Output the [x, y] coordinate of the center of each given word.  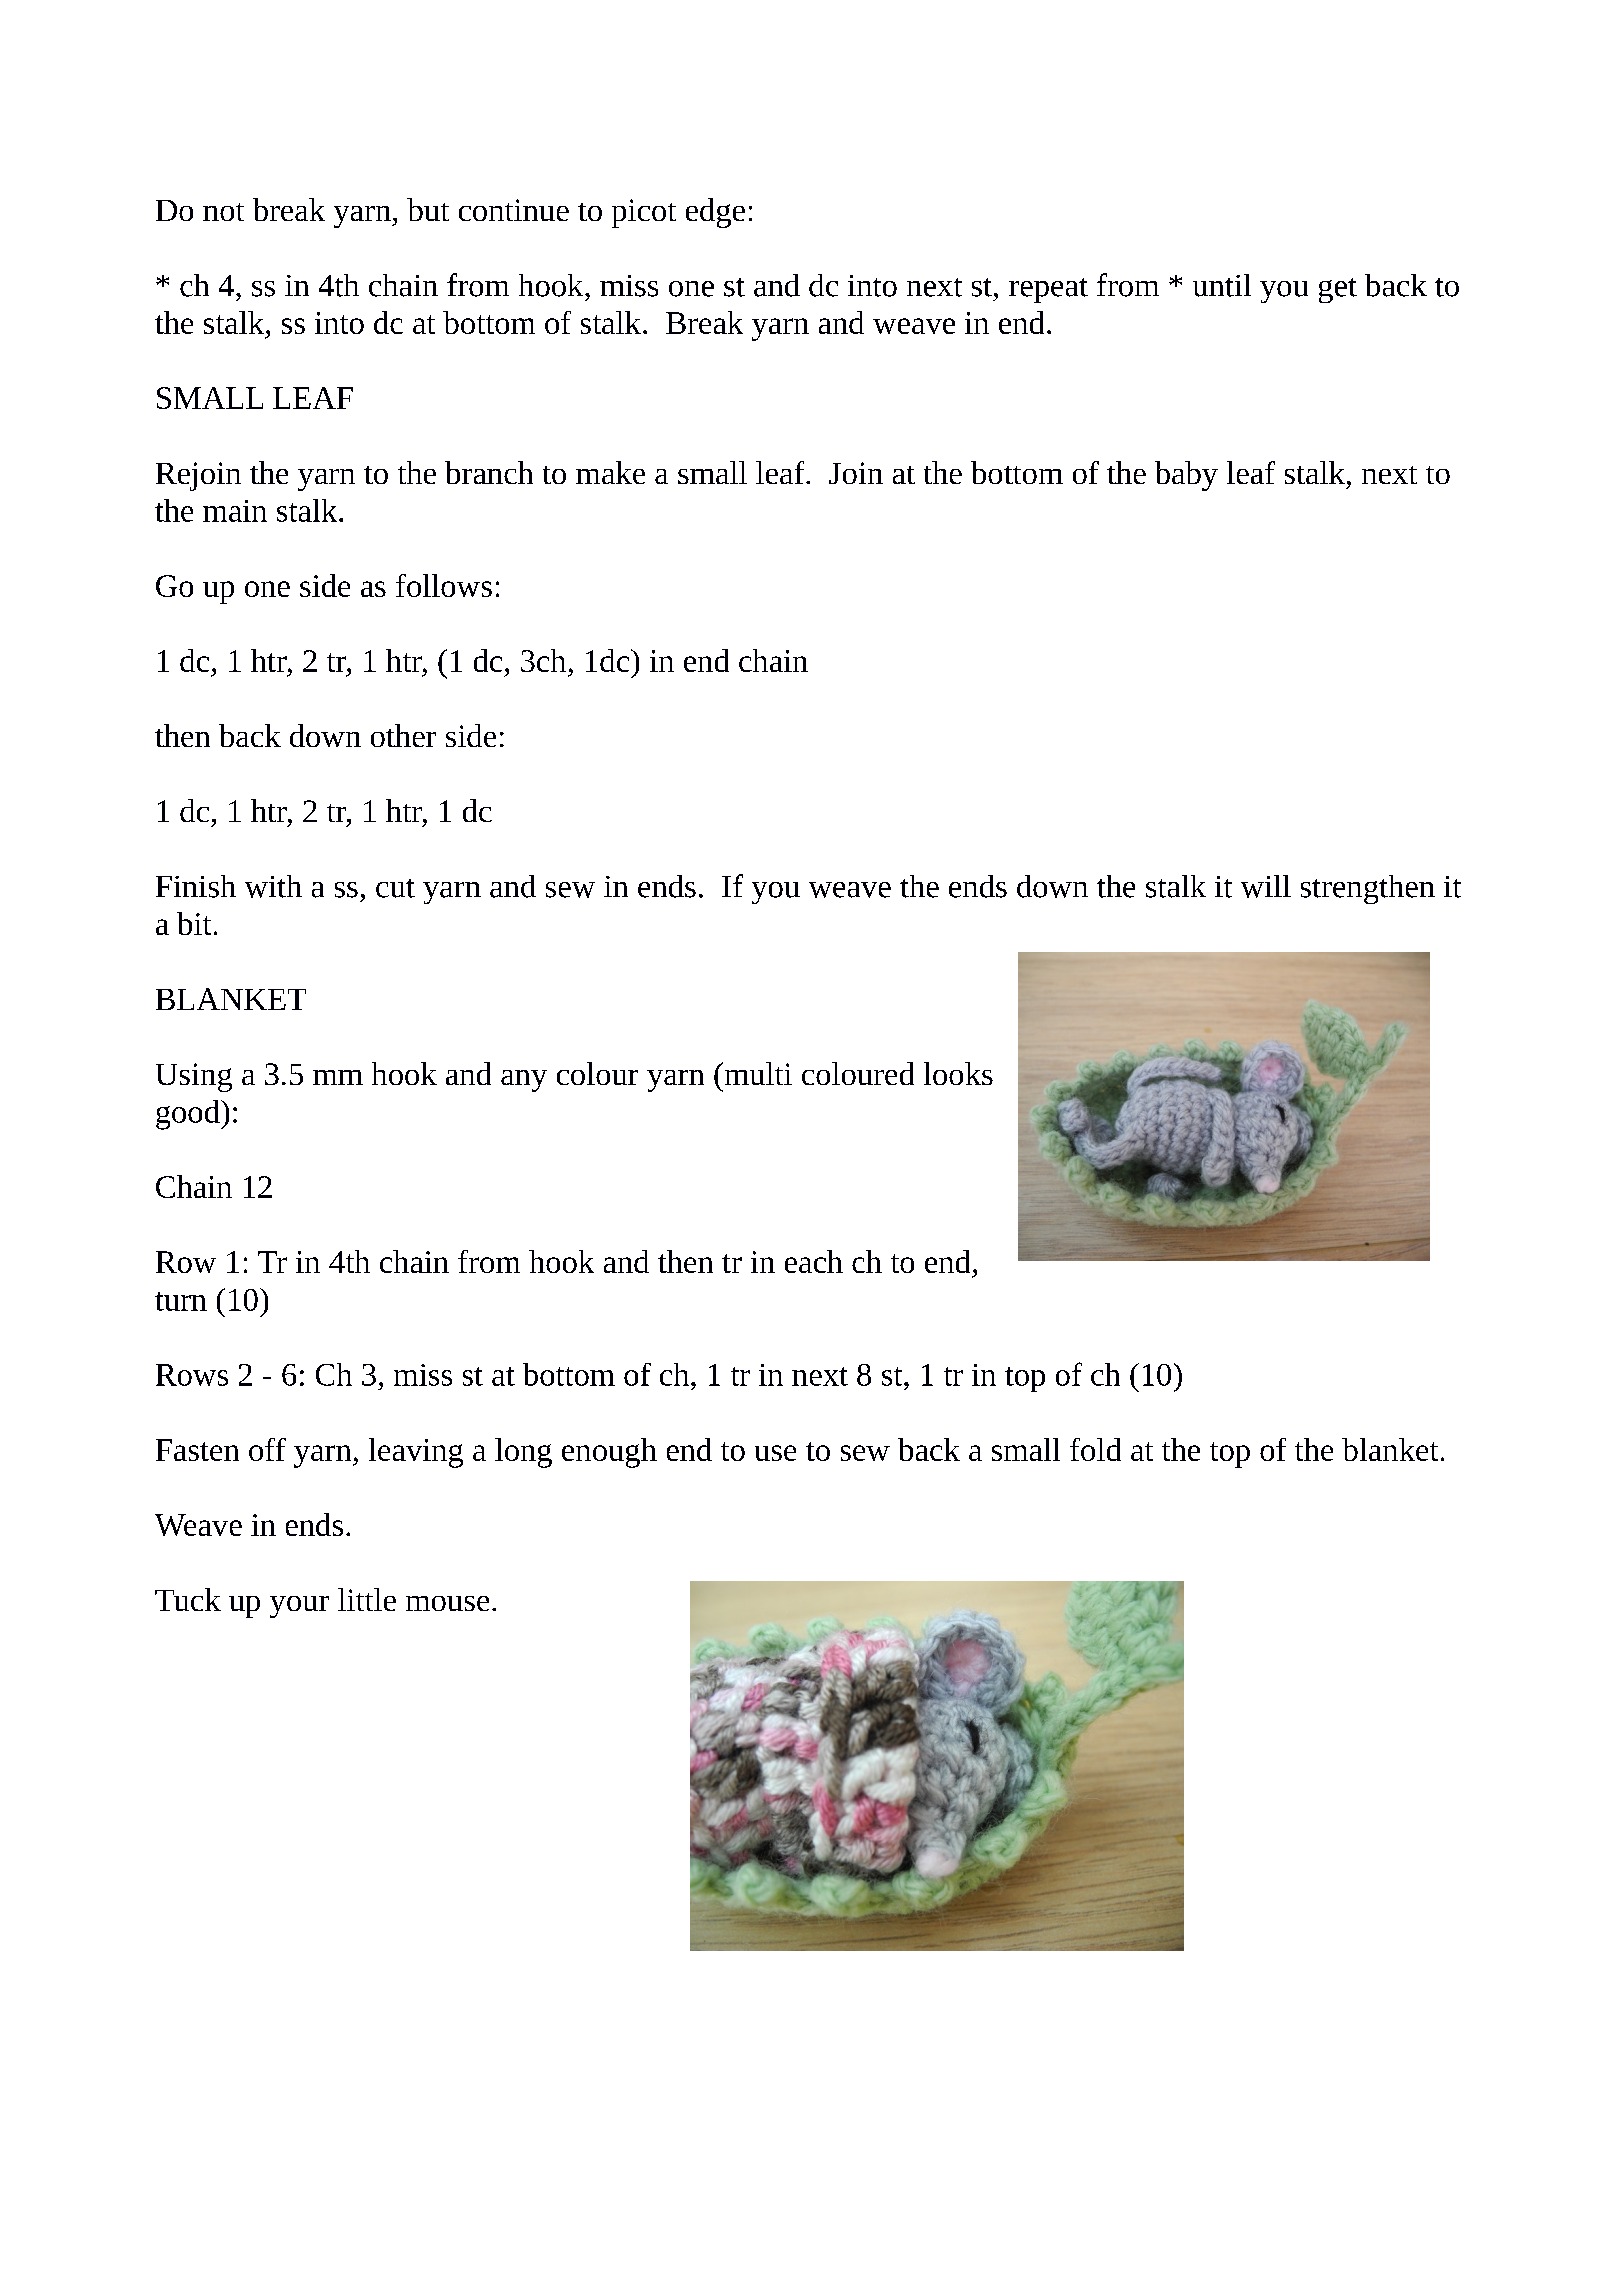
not [223, 212]
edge [715, 213]
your [299, 1607]
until [1222, 285]
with [273, 886]
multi [757, 1073]
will [1266, 886]
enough [609, 1453]
